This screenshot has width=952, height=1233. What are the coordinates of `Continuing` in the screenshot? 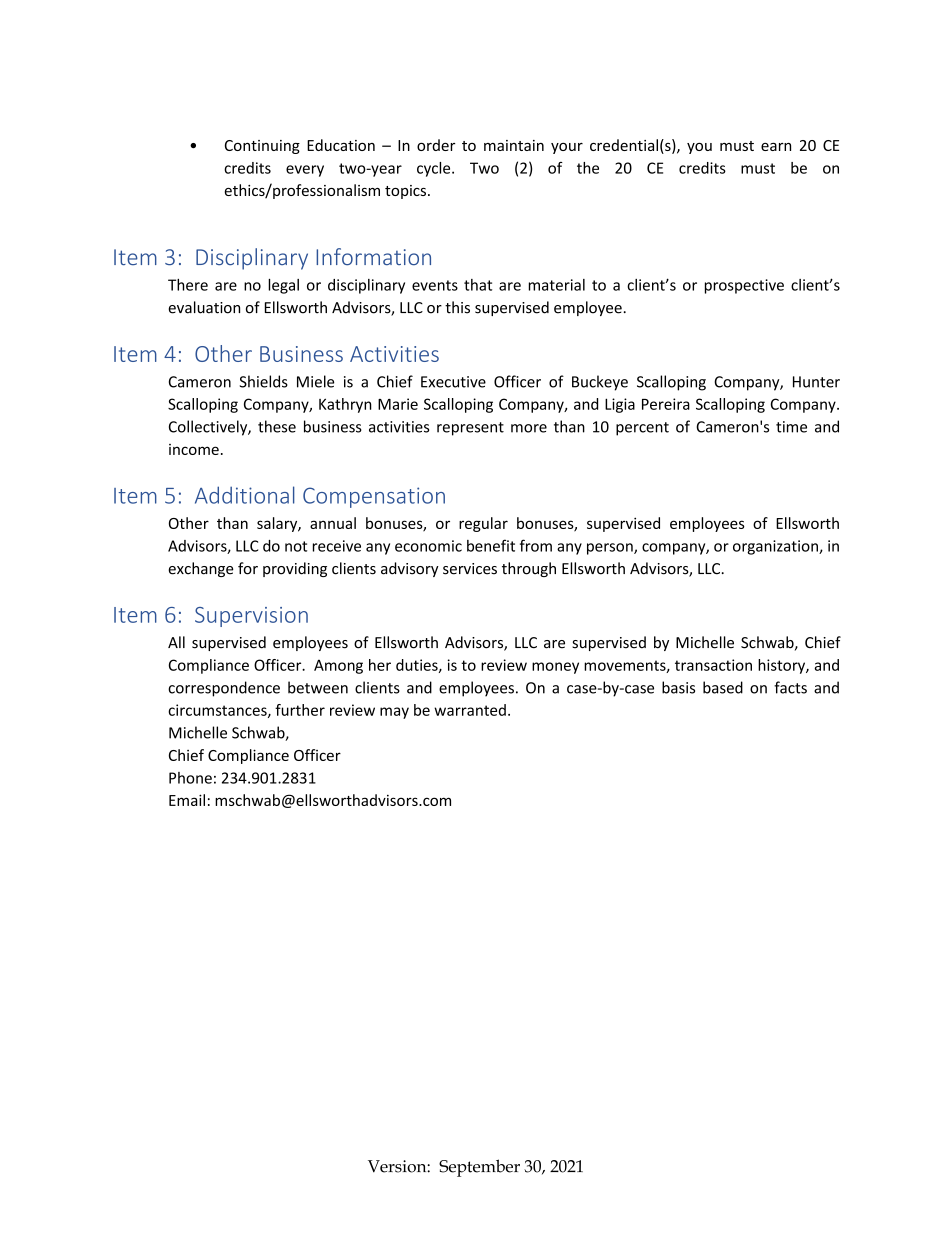 It's located at (262, 147).
